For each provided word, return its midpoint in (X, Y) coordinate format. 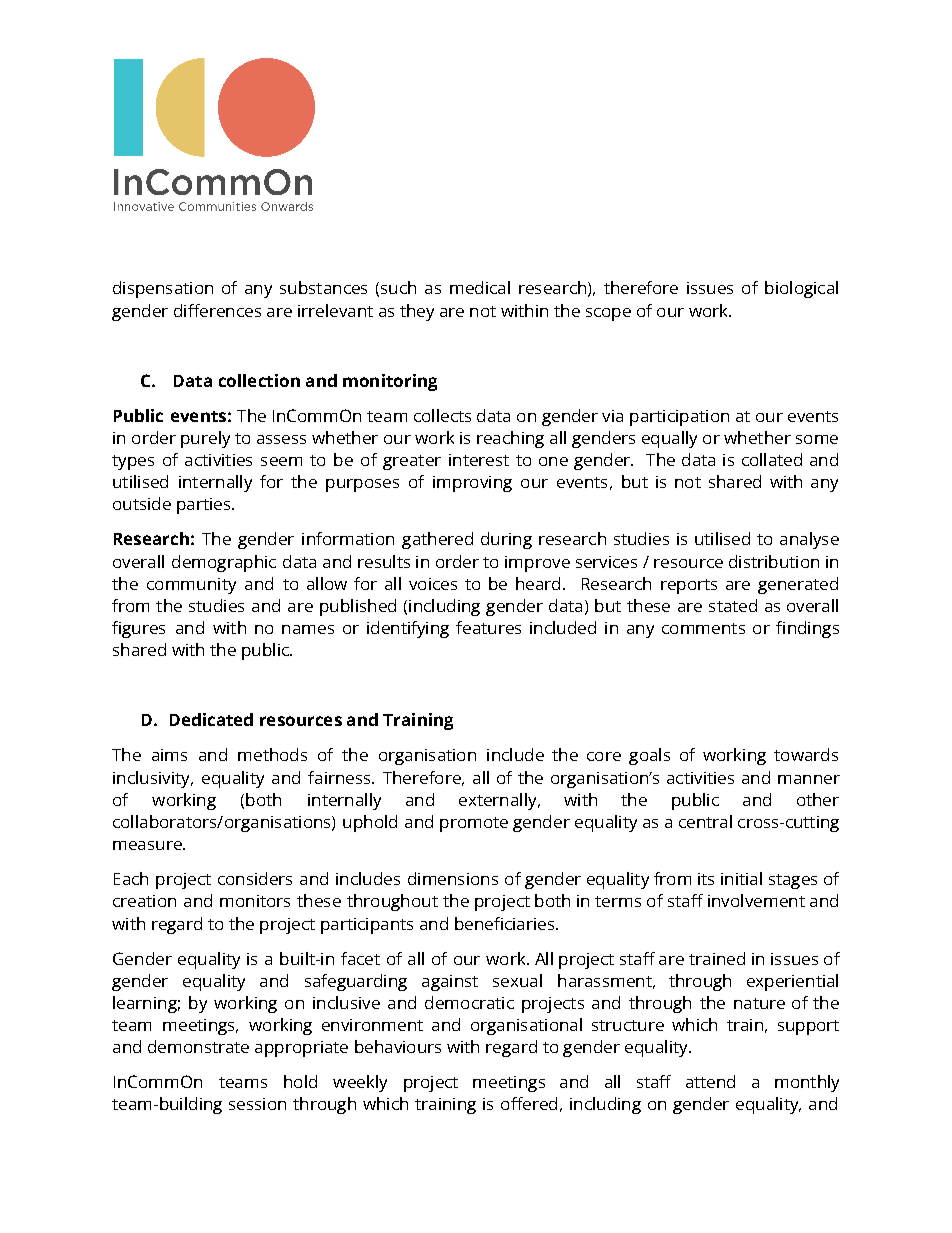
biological (801, 289)
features (488, 627)
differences (217, 310)
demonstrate (198, 1046)
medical (480, 287)
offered (529, 1103)
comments (703, 628)
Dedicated (211, 719)
